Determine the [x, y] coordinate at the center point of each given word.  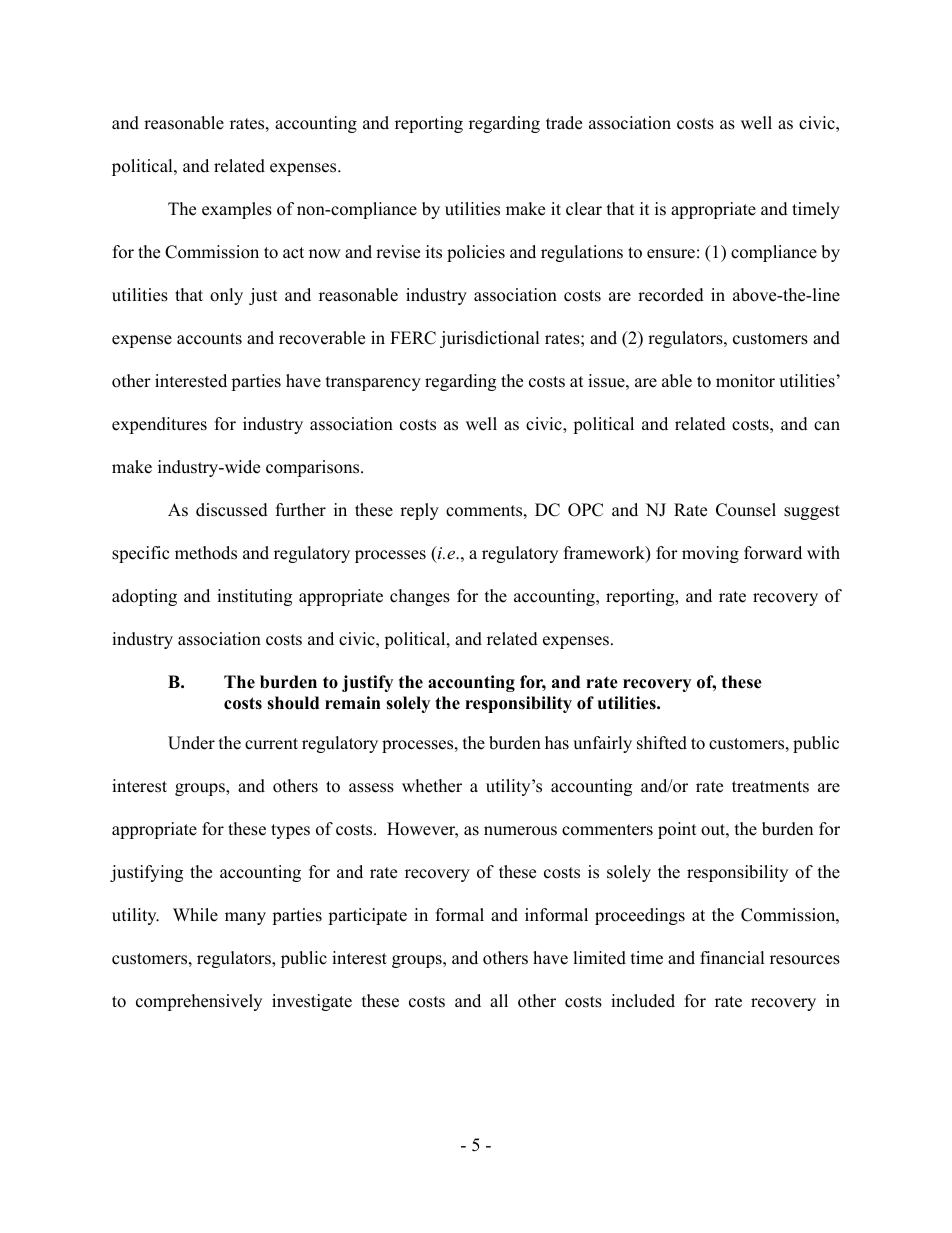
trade [564, 123]
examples [237, 210]
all [499, 1000]
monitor [745, 381]
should [293, 703]
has [557, 743]
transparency [373, 383]
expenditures [159, 425]
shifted [662, 743]
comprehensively [199, 1002]
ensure [671, 254]
